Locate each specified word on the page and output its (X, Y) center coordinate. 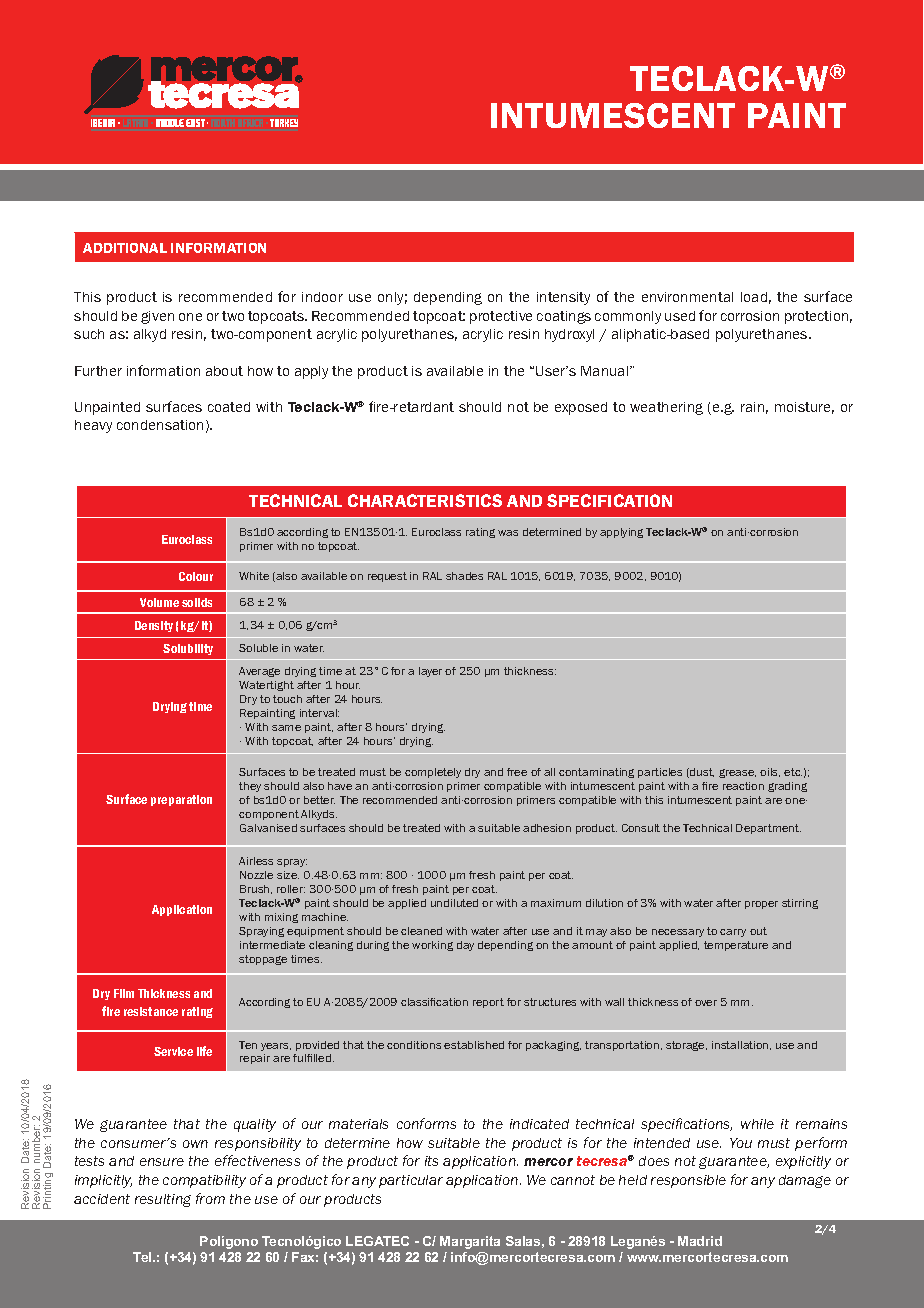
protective (501, 317)
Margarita (470, 1242)
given (157, 317)
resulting (163, 1200)
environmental (687, 297)
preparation (181, 800)
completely (433, 773)
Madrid (700, 1241)
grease (737, 773)
